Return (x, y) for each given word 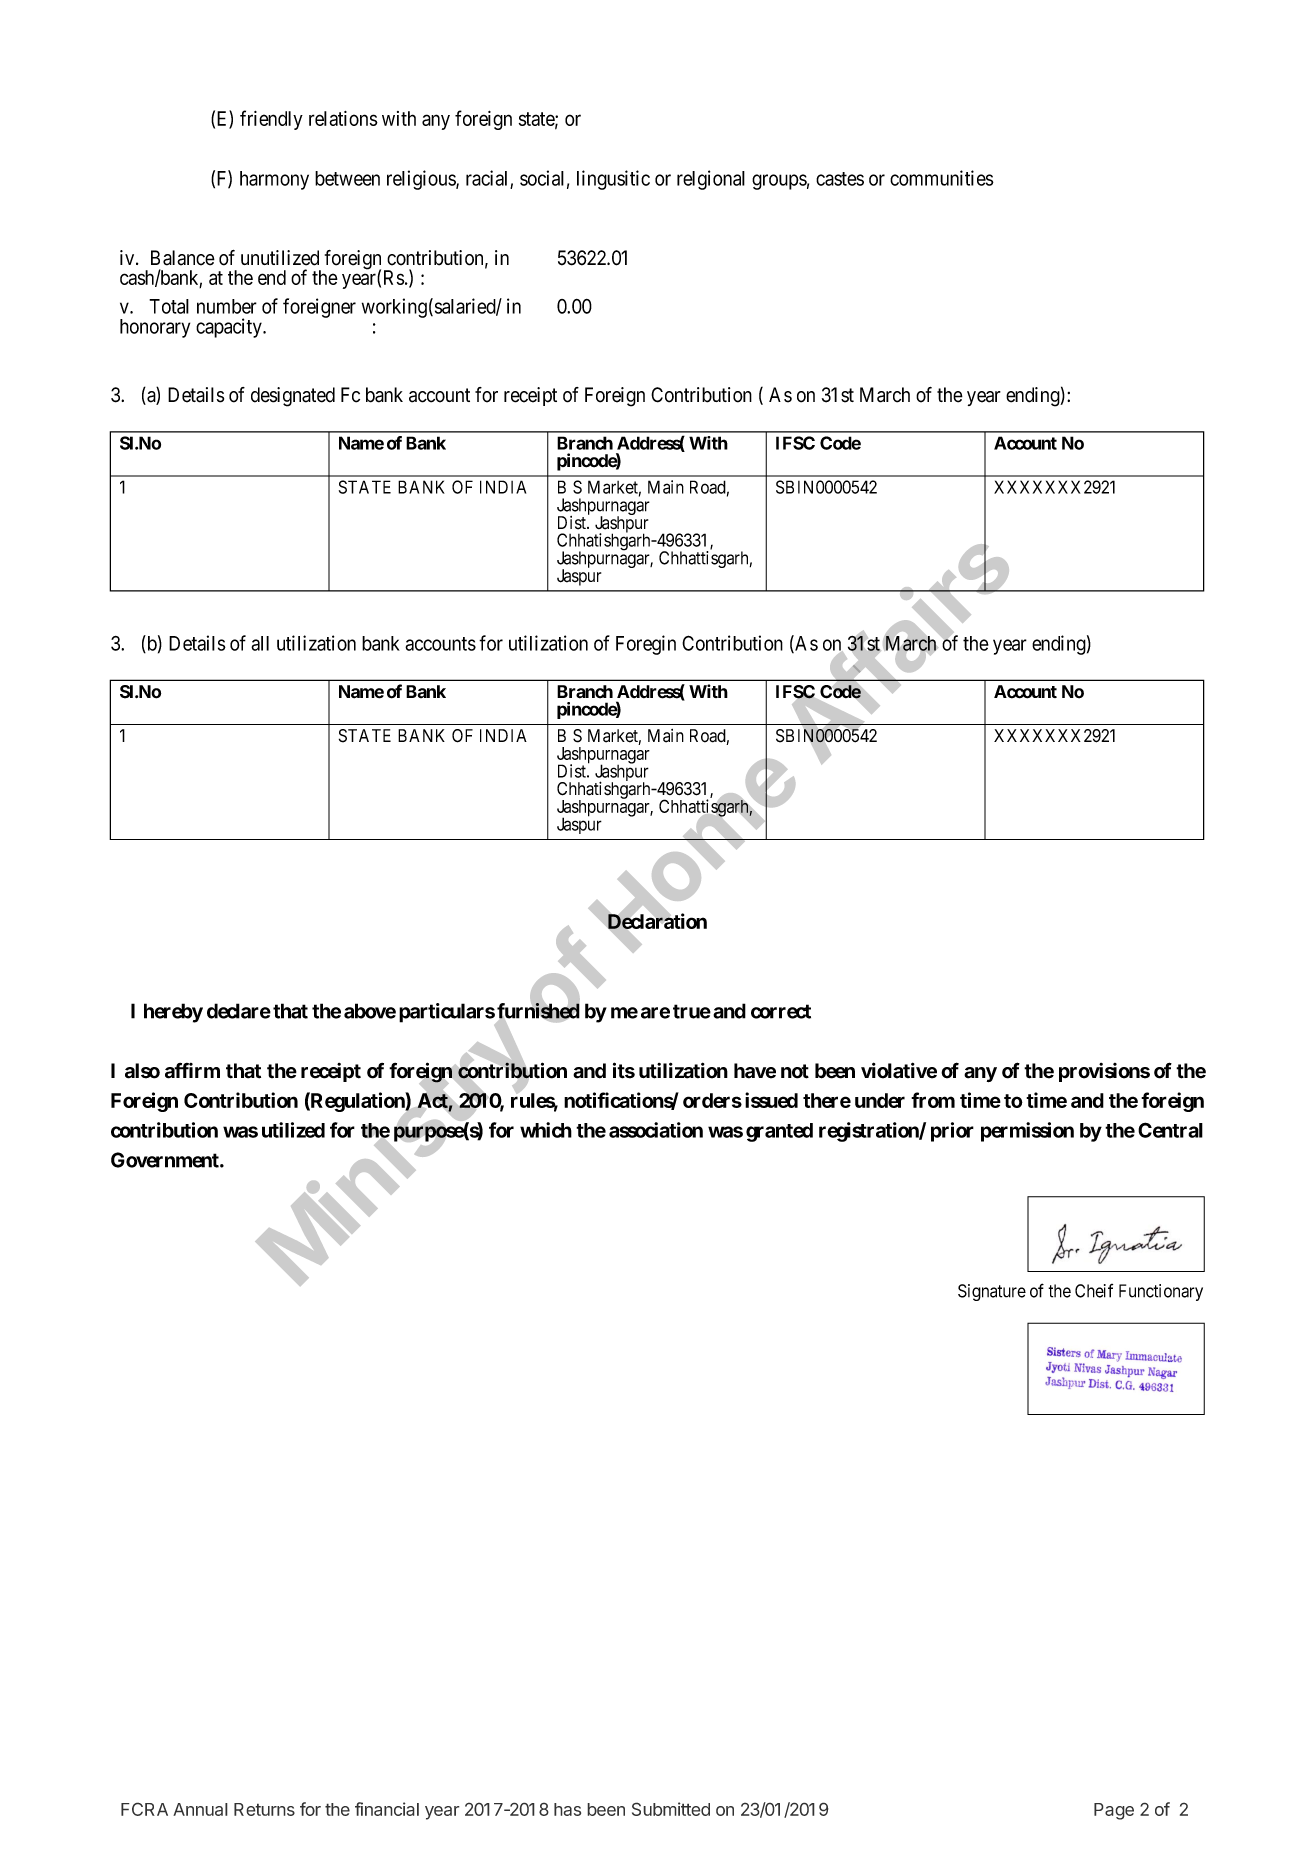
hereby (173, 1013)
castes (840, 179)
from (933, 1100)
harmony (274, 180)
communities (942, 178)
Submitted (671, 1809)
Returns (264, 1809)
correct (781, 1011)
